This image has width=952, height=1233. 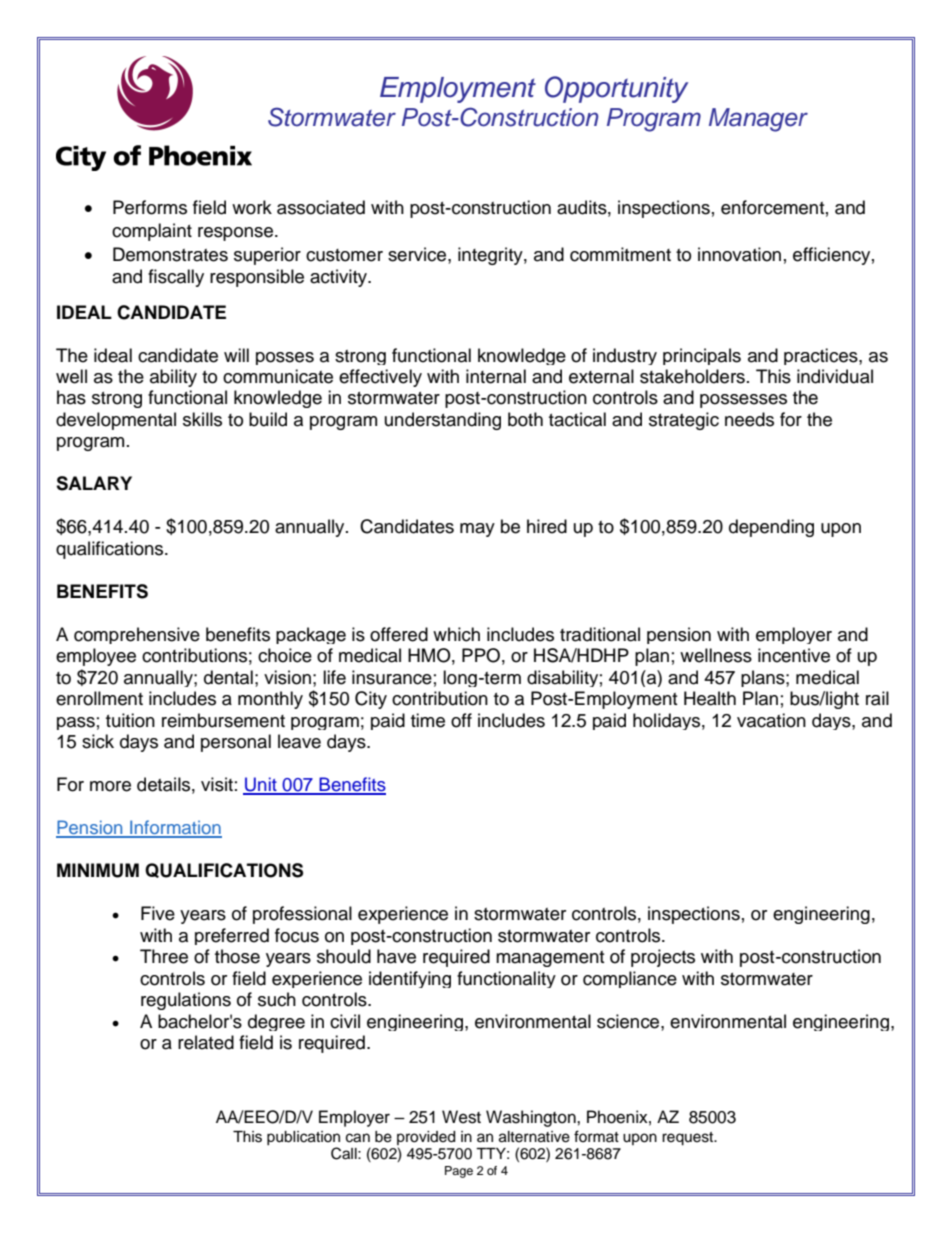 I want to click on incentive, so click(x=794, y=655).
